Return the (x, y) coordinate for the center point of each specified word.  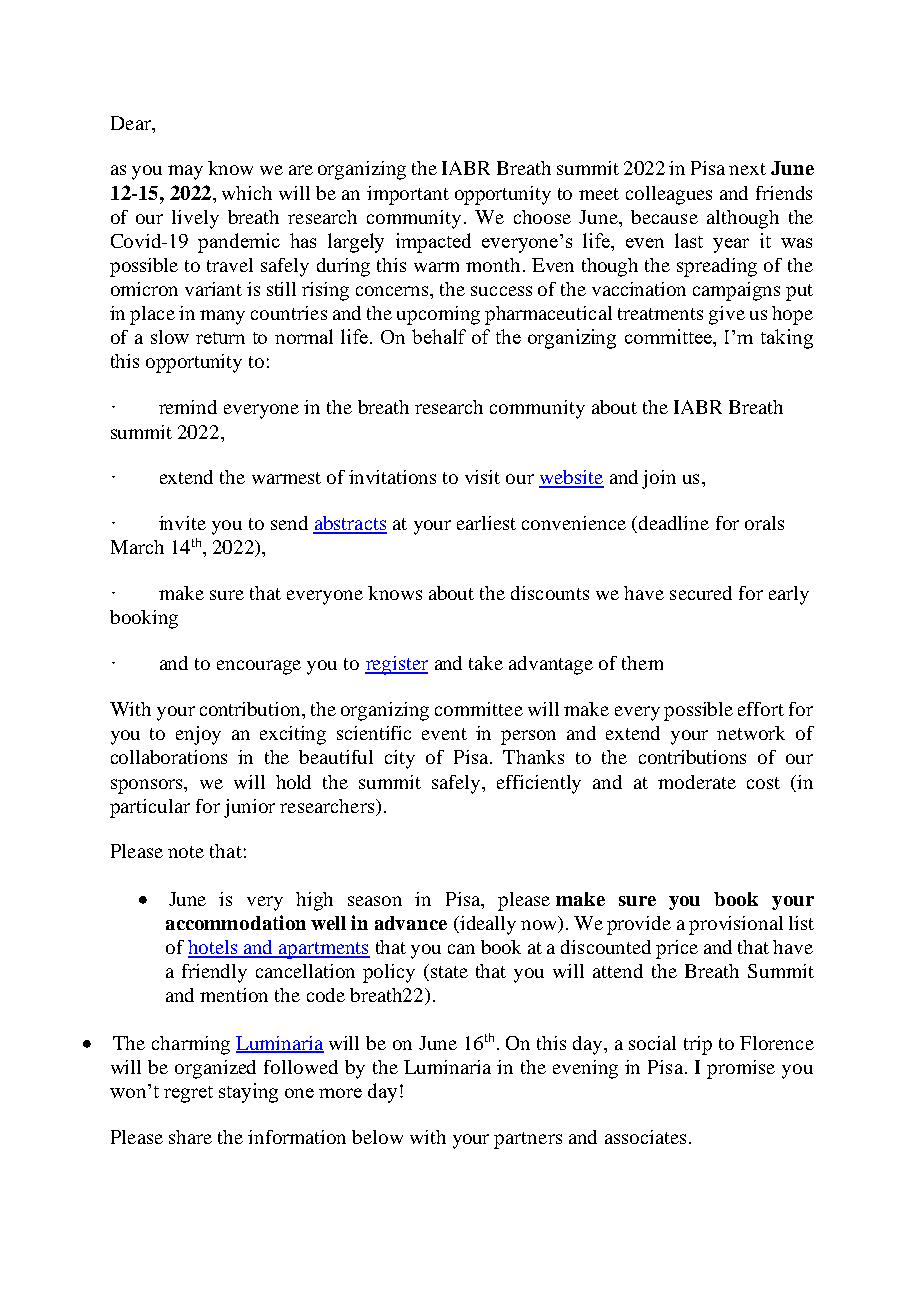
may (185, 172)
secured (701, 593)
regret (188, 1094)
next (747, 169)
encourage (259, 667)
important (408, 195)
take (486, 663)
